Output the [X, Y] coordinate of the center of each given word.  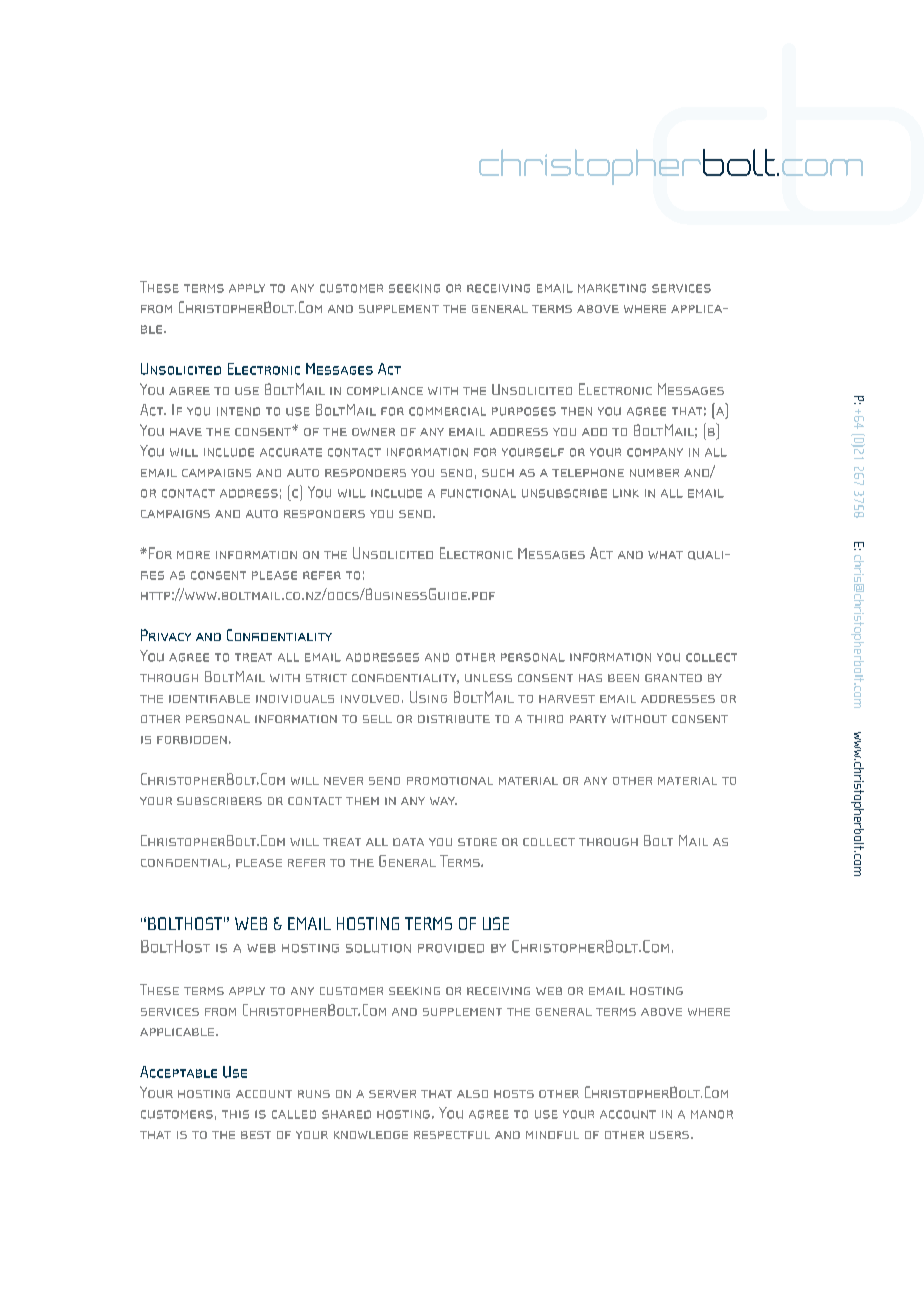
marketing [612, 288]
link [626, 493]
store [477, 842]
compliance [385, 391]
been [623, 678]
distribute [454, 719]
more [193, 555]
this [235, 1114]
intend [238, 411]
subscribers [219, 801]
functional [478, 493]
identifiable [209, 699]
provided [451, 948]
